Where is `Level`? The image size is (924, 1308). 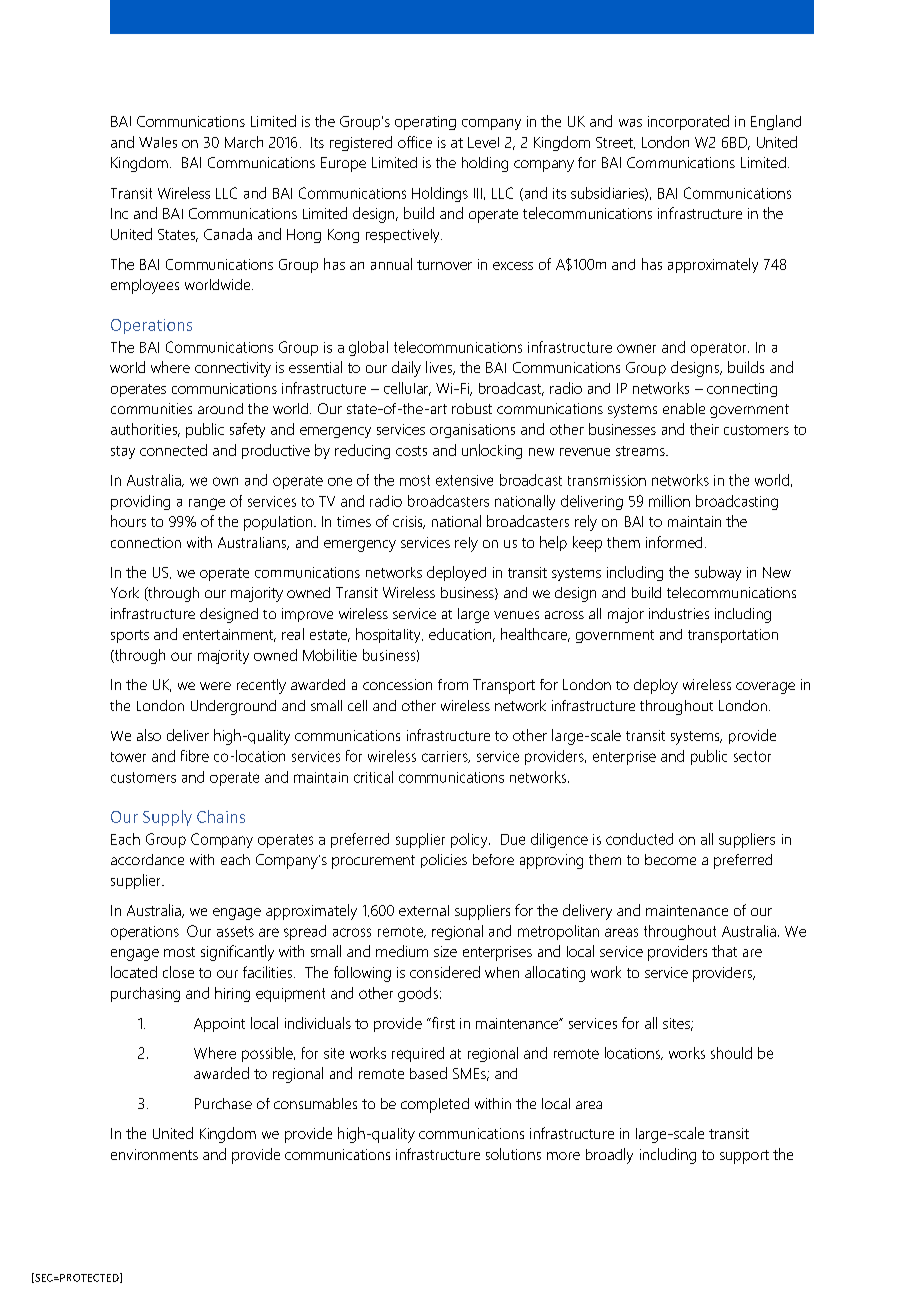 Level is located at coordinates (483, 142).
